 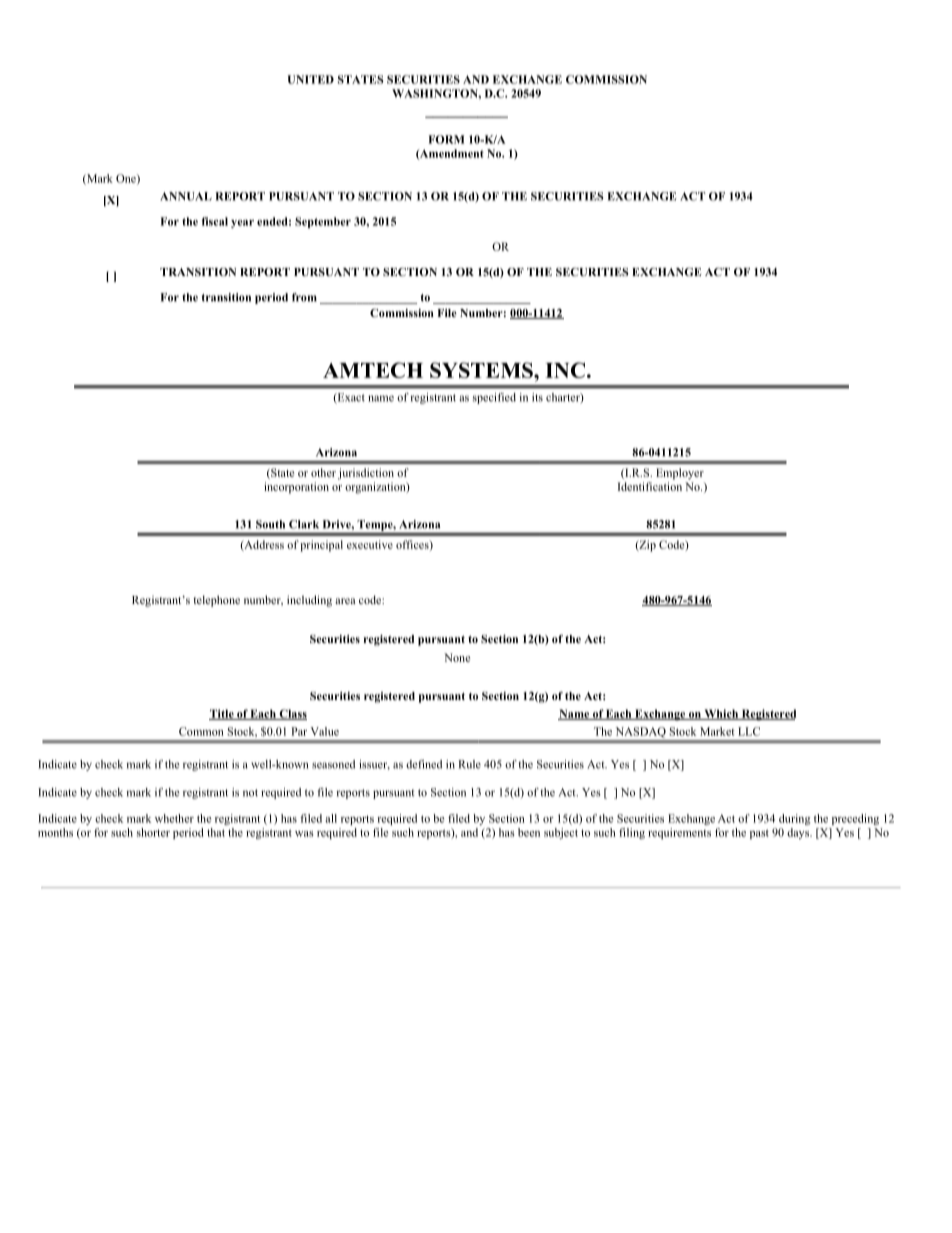 What do you see at coordinates (650, 486) in the screenshot?
I see `Identification` at bounding box center [650, 486].
